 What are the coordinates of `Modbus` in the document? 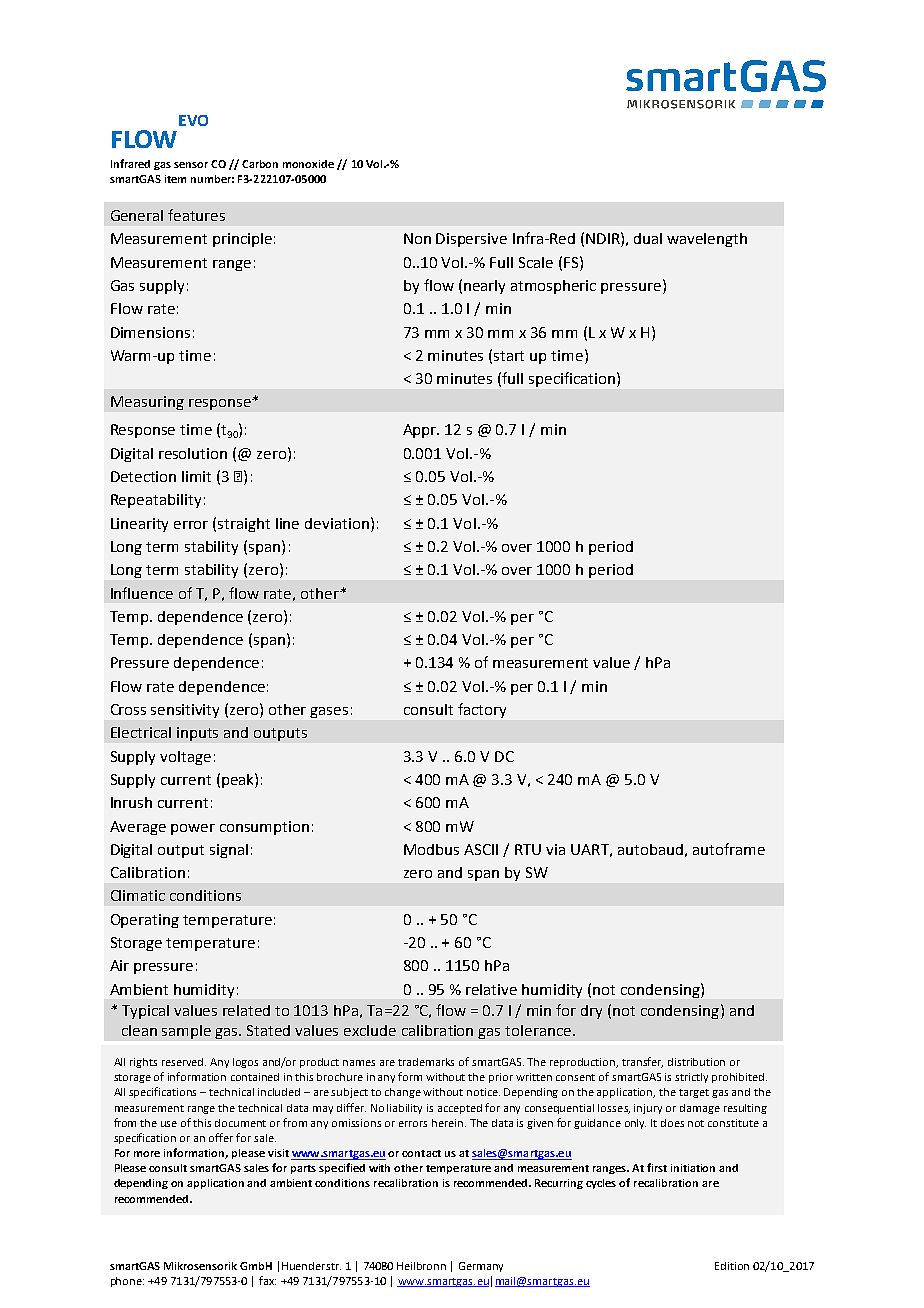 It's located at (431, 849).
